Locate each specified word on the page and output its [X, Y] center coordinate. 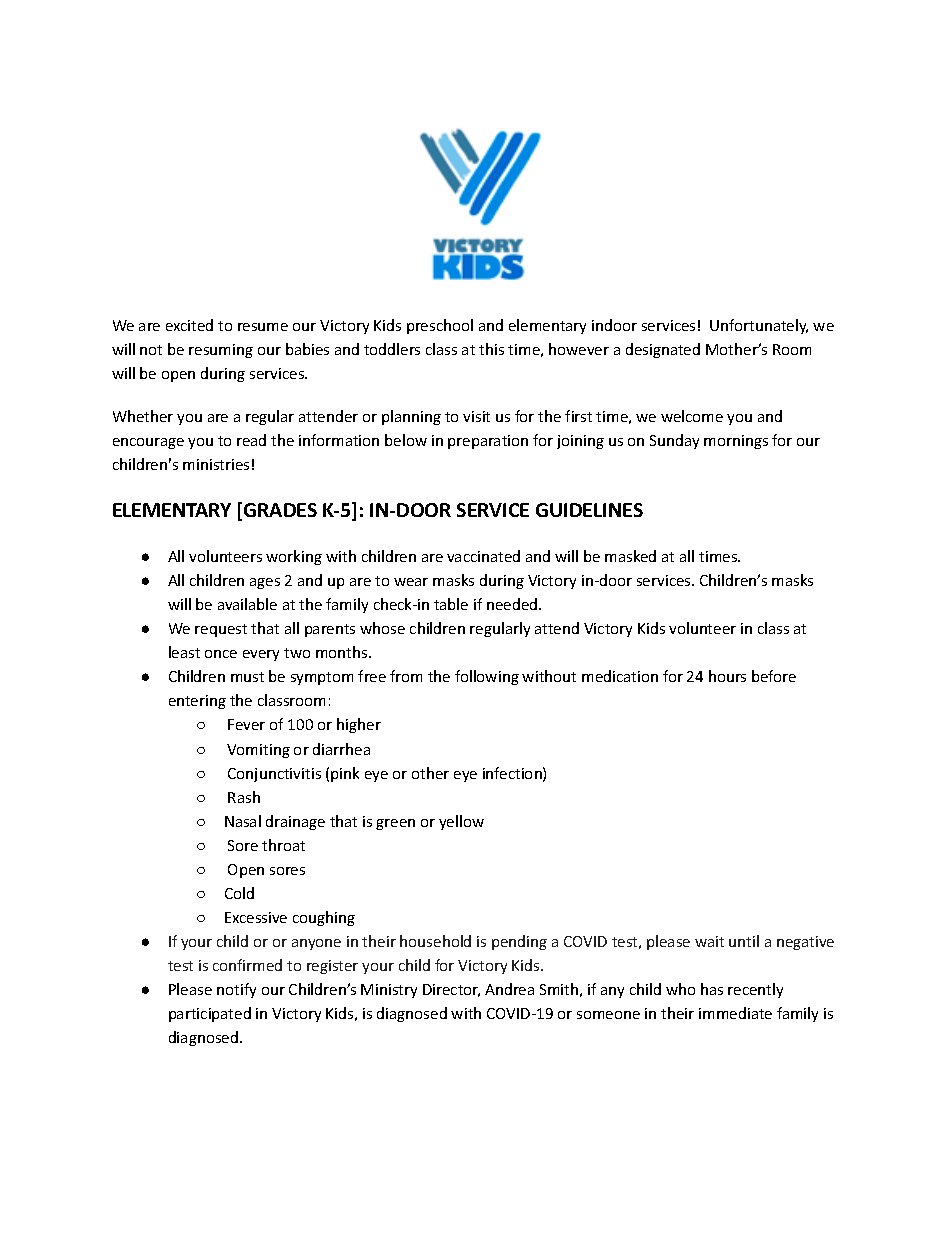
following [487, 677]
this [491, 349]
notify [236, 990]
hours [727, 676]
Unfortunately [759, 326]
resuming [221, 351]
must [247, 677]
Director [451, 990]
